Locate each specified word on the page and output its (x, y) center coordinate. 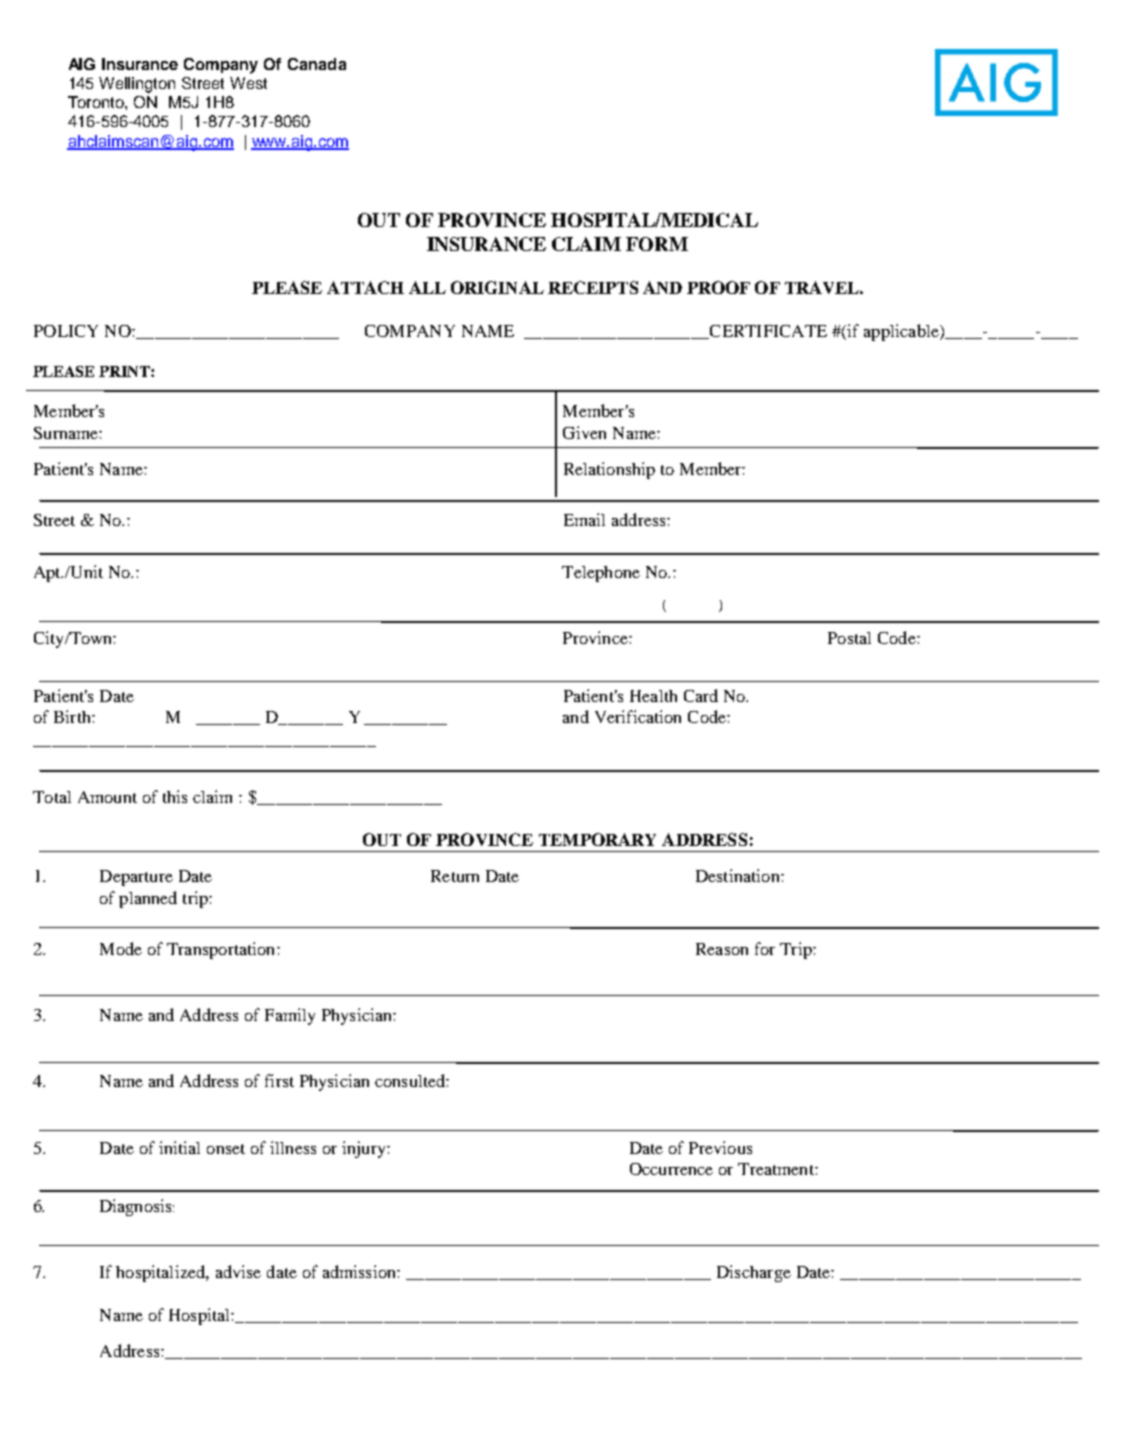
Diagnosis (137, 1207)
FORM (657, 244)
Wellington (137, 85)
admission (360, 1271)
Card (701, 695)
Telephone (601, 574)
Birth (73, 716)
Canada (317, 64)
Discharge (754, 1273)
